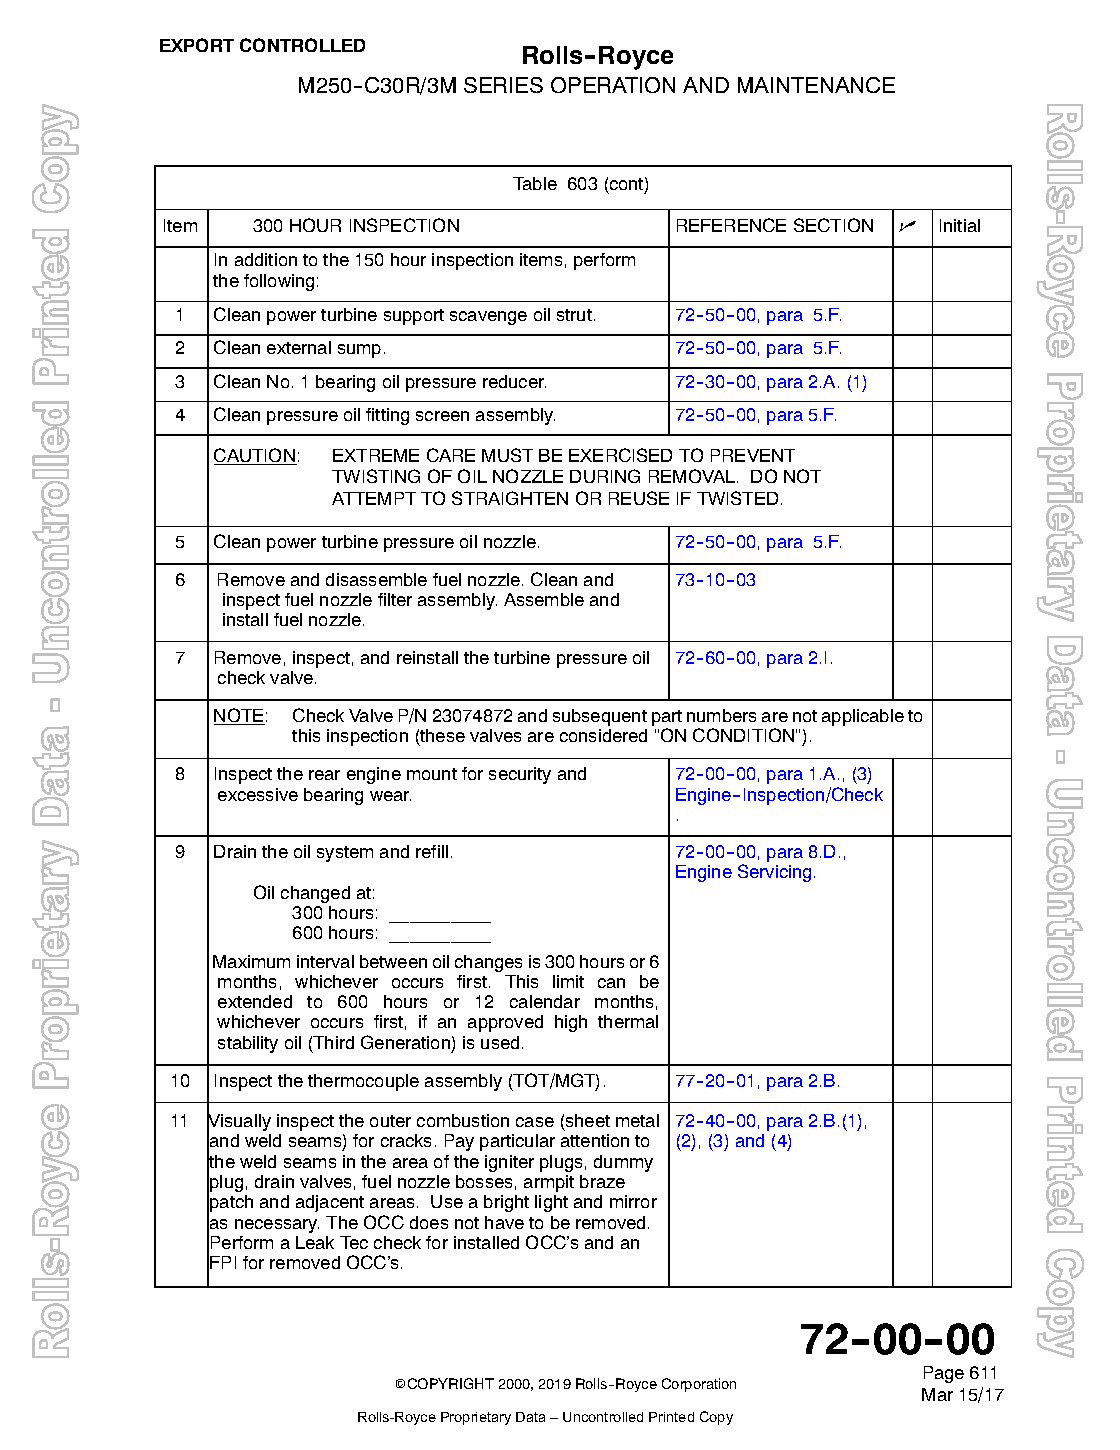 The height and width of the screenshot is (1450, 1120). Describe the element at coordinates (753, 455) in the screenshot. I see `PREVENT` at that location.
